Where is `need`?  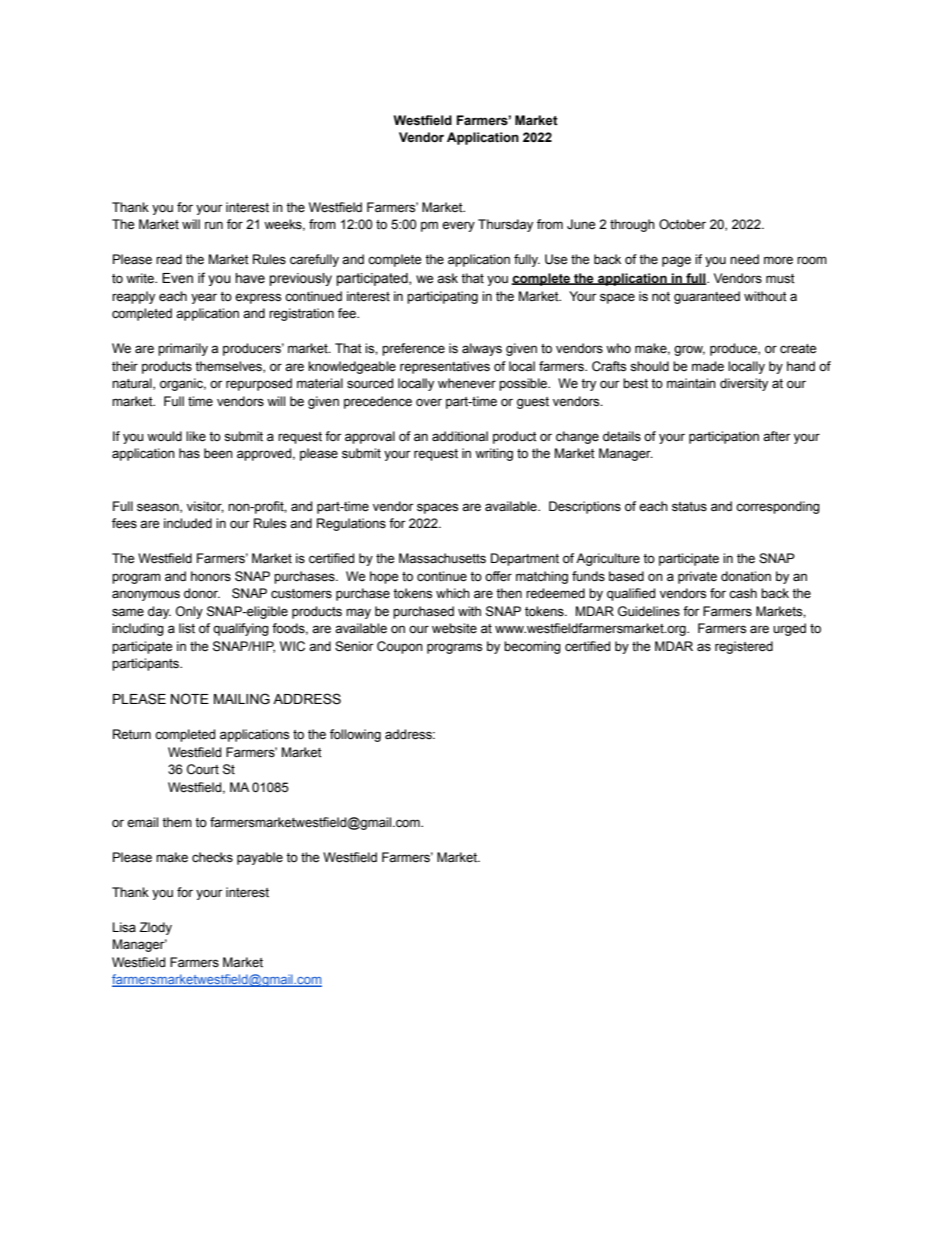 need is located at coordinates (744, 259).
